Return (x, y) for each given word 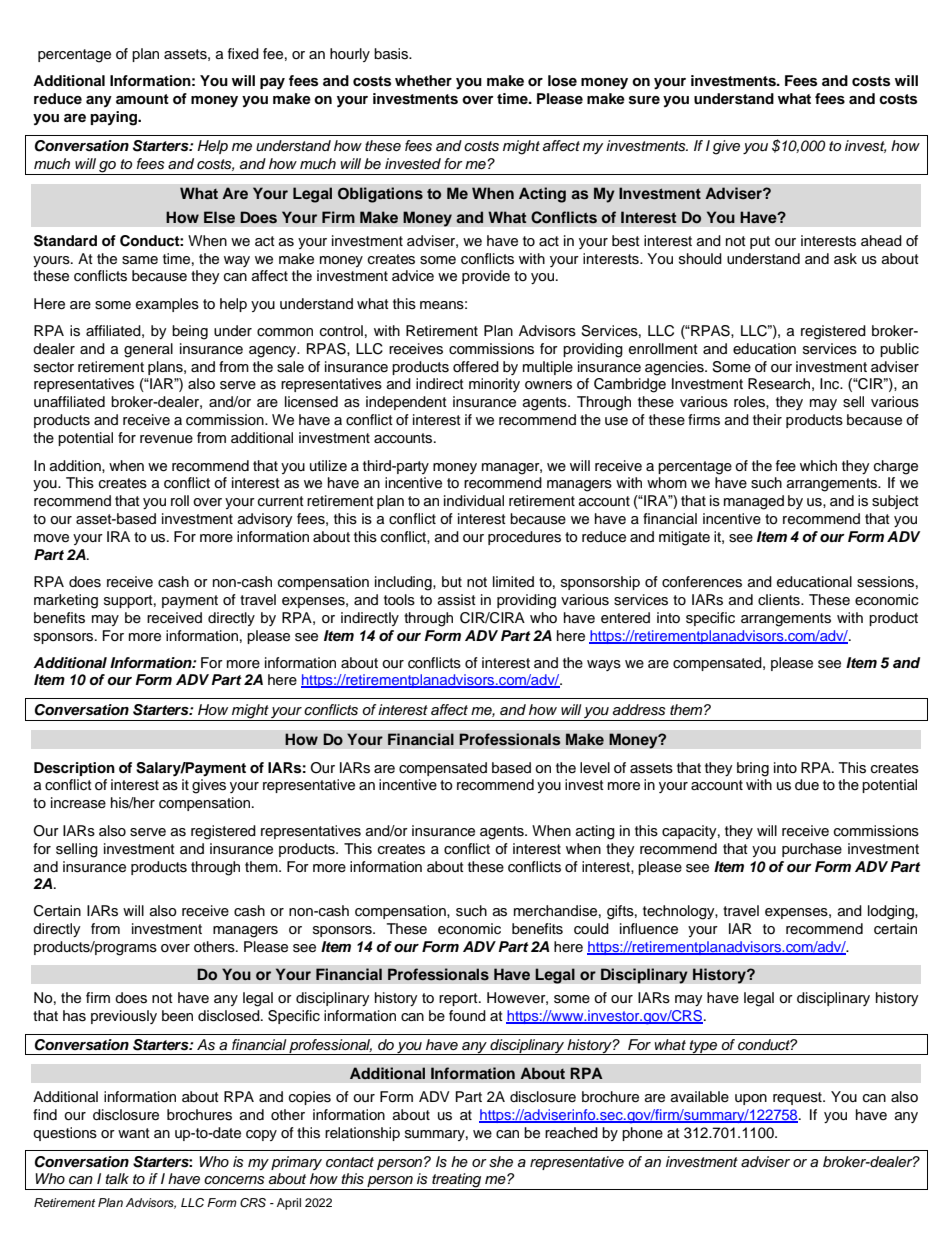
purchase (812, 850)
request (798, 1098)
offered (476, 367)
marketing (66, 601)
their (767, 419)
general (148, 350)
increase (78, 803)
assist (457, 600)
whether (423, 80)
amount (142, 99)
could (591, 929)
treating (457, 1181)
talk (117, 1178)
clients (780, 600)
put (760, 242)
